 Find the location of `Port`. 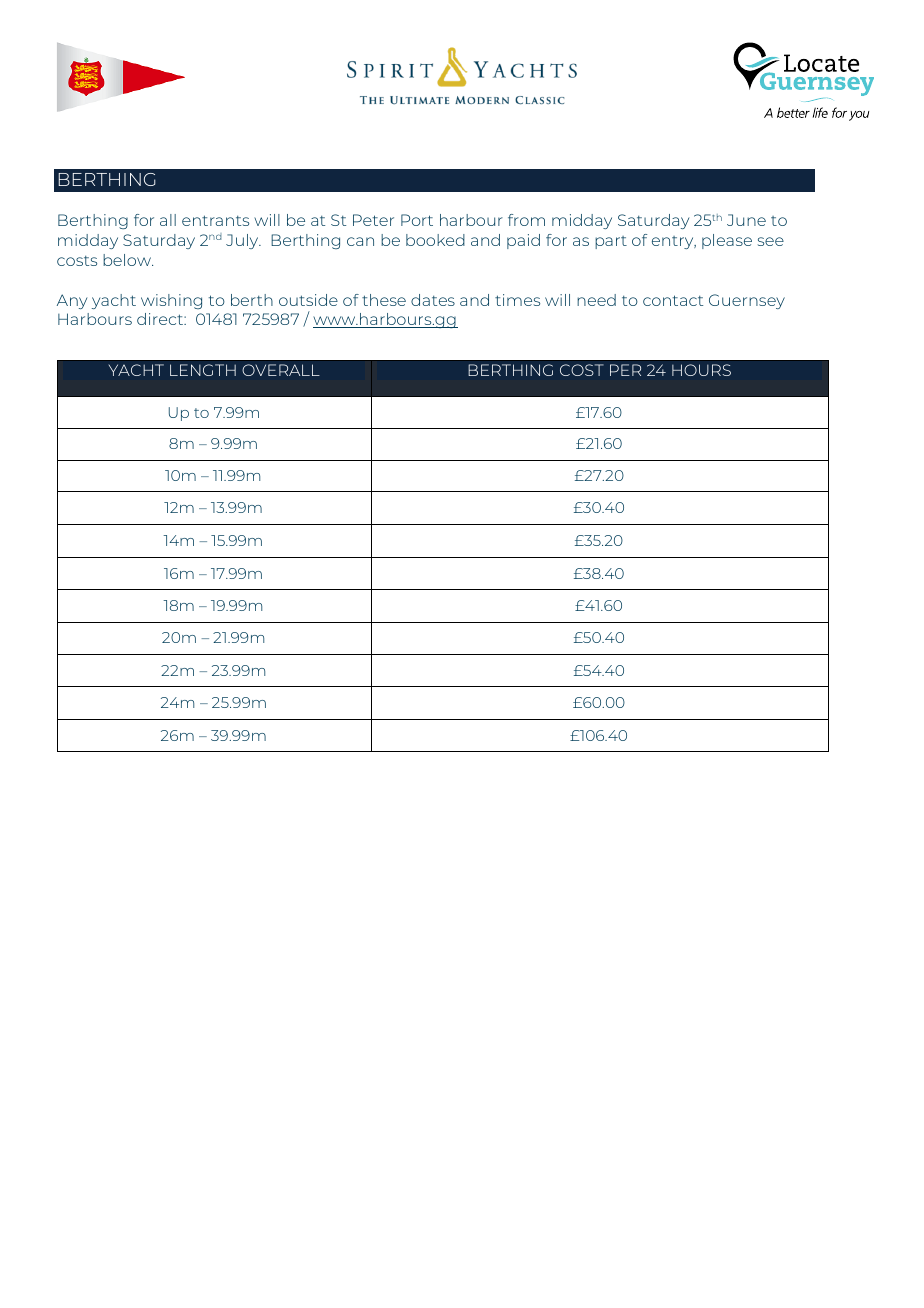

Port is located at coordinates (417, 220).
